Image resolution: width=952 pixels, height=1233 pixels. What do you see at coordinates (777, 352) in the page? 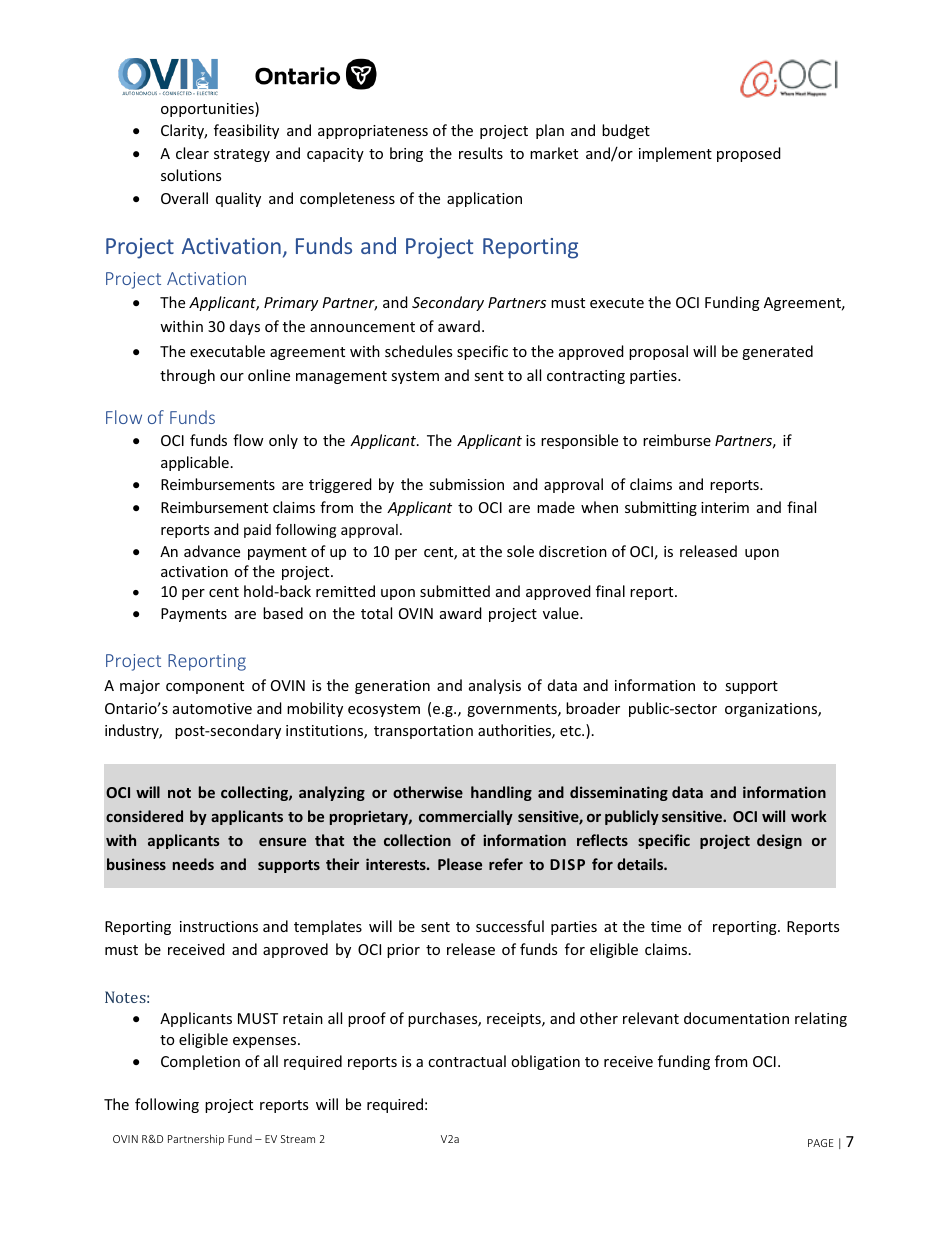
I see `generated` at bounding box center [777, 352].
